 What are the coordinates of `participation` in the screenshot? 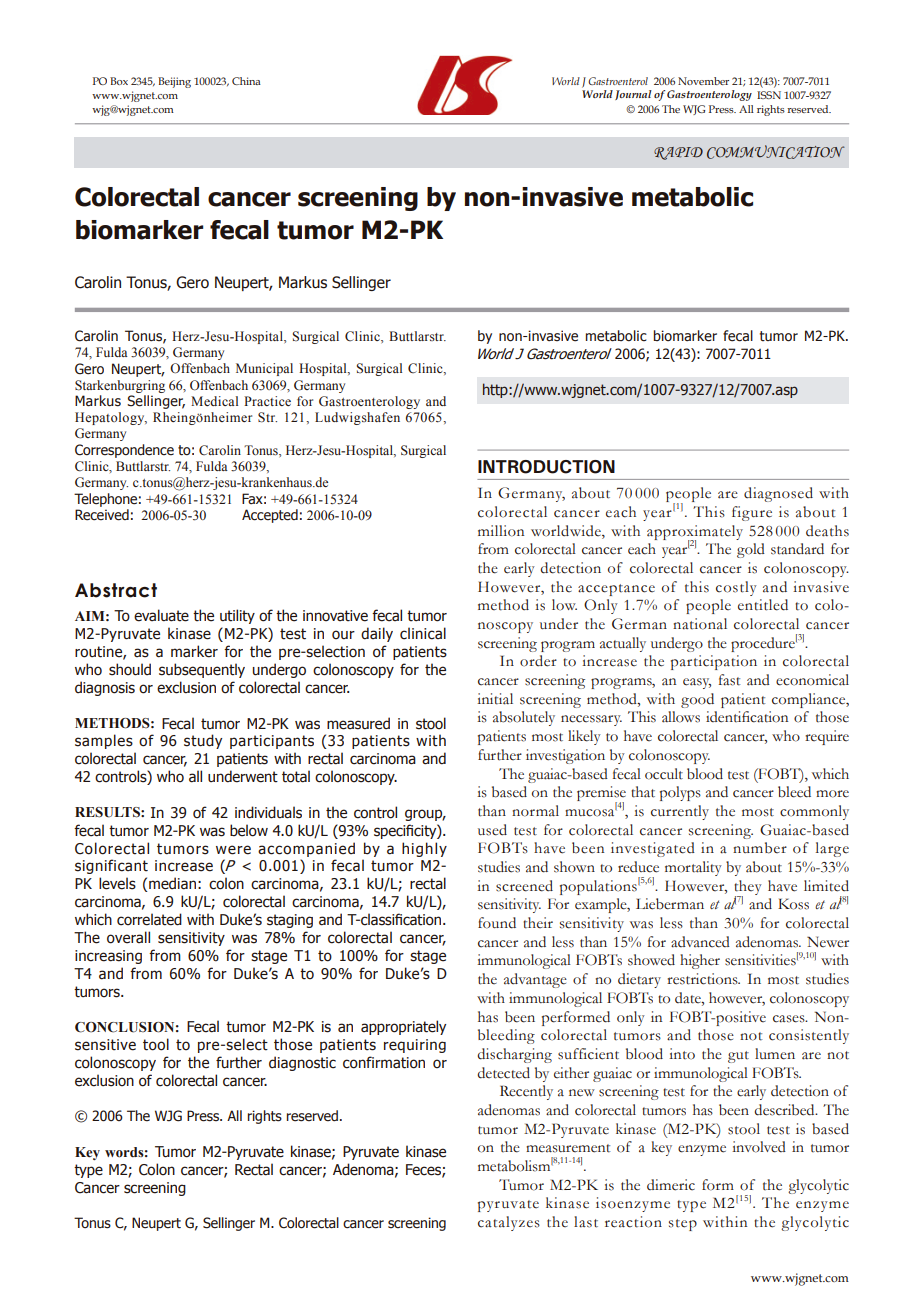 It's located at (714, 662).
